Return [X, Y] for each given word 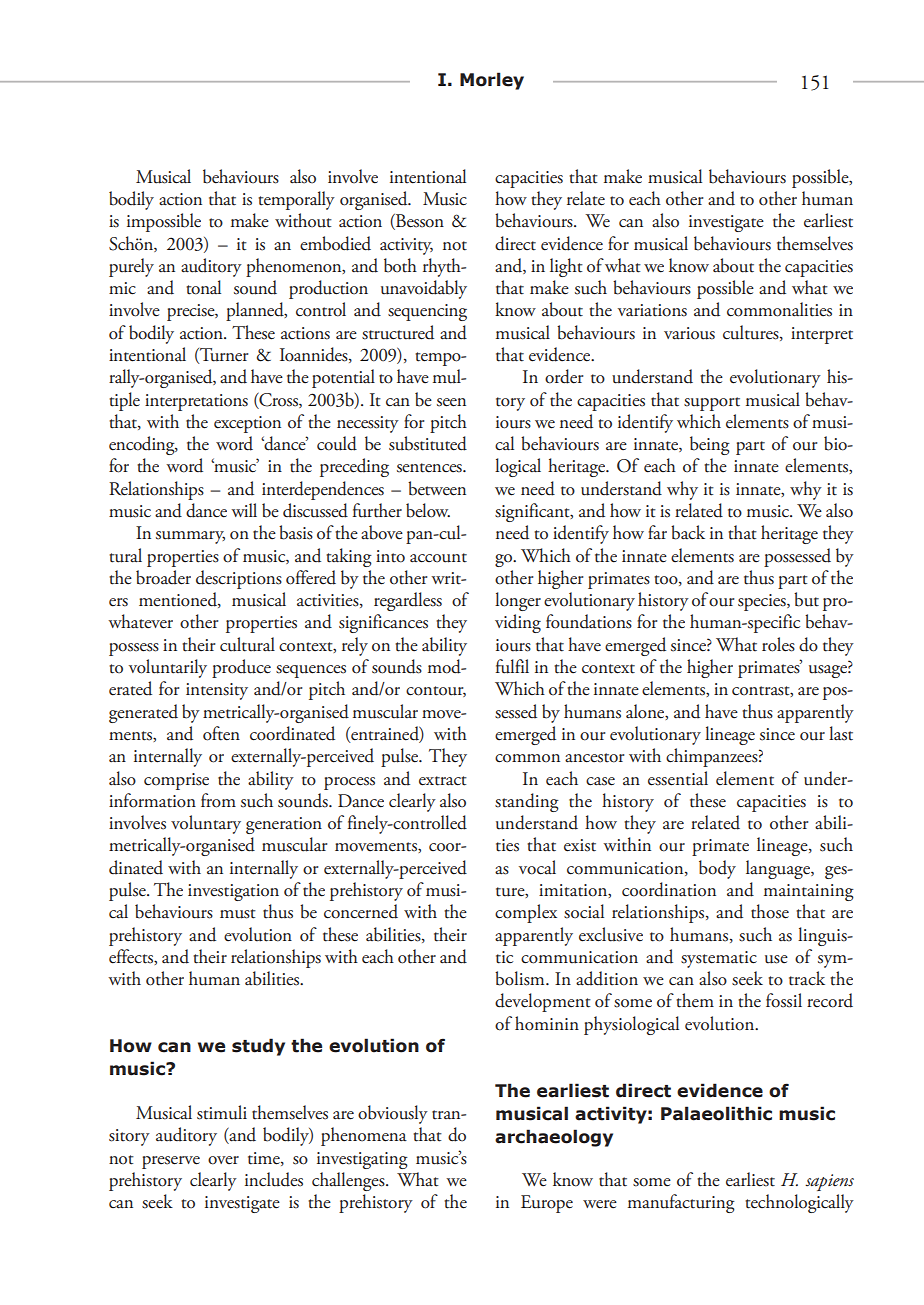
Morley [492, 81]
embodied [335, 243]
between [437, 488]
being [710, 445]
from [218, 800]
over [223, 1160]
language [779, 869]
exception [247, 424]
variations [652, 310]
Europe [547, 1204]
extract [443, 781]
